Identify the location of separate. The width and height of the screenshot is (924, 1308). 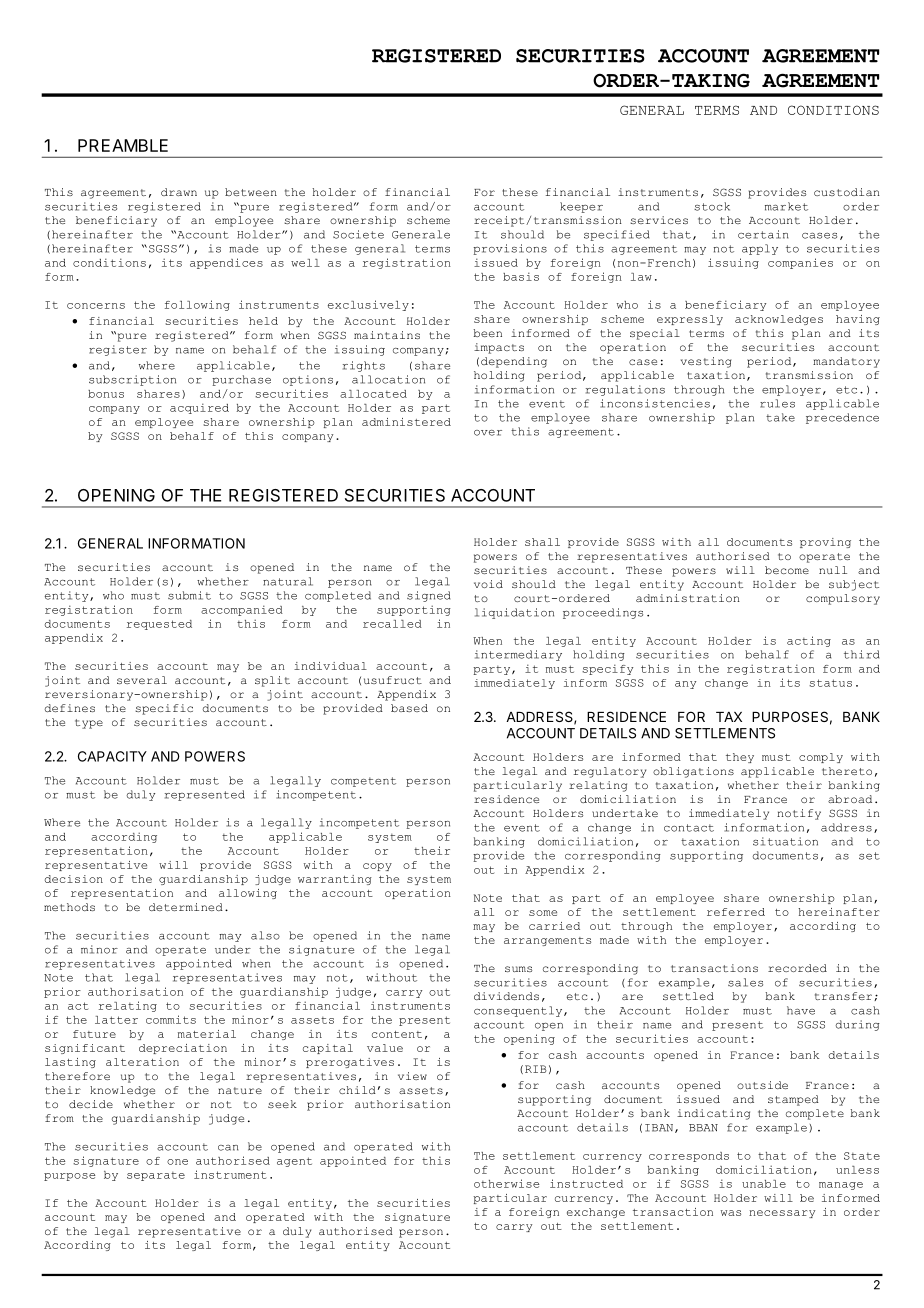
(156, 1176).
